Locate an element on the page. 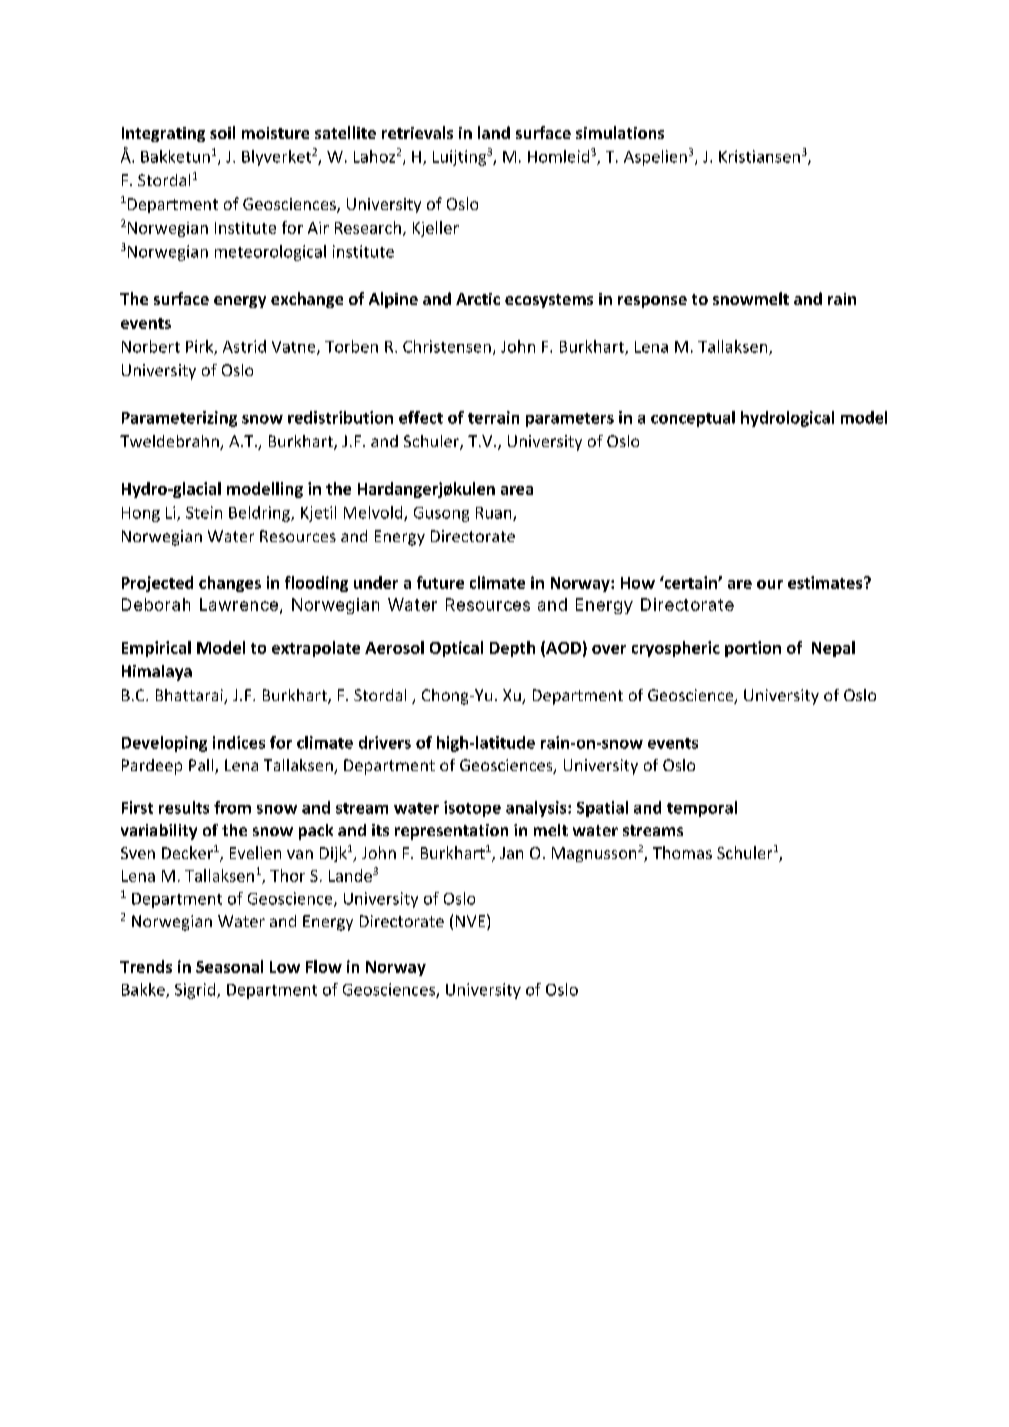 The image size is (1009, 1427). simulations is located at coordinates (620, 132).
